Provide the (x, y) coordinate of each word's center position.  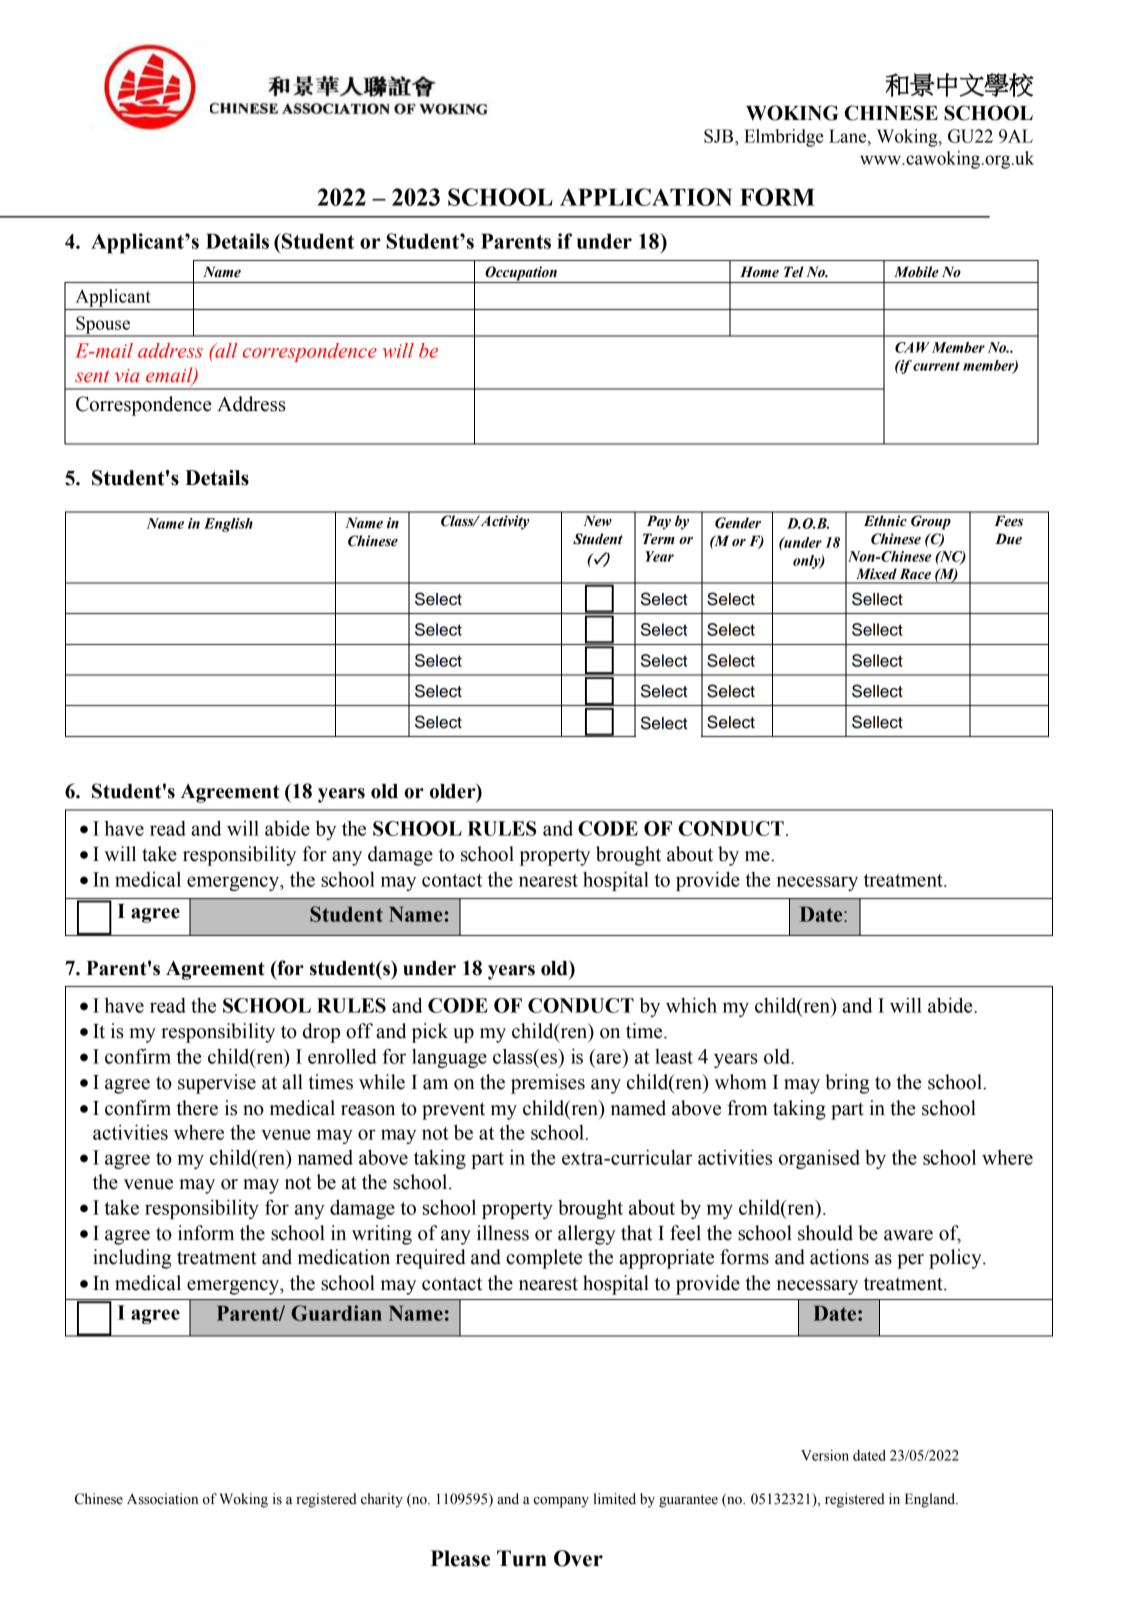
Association (162, 1499)
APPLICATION (646, 197)
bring (847, 1084)
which (691, 1005)
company (561, 1502)
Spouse (103, 326)
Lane (849, 136)
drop (321, 1033)
